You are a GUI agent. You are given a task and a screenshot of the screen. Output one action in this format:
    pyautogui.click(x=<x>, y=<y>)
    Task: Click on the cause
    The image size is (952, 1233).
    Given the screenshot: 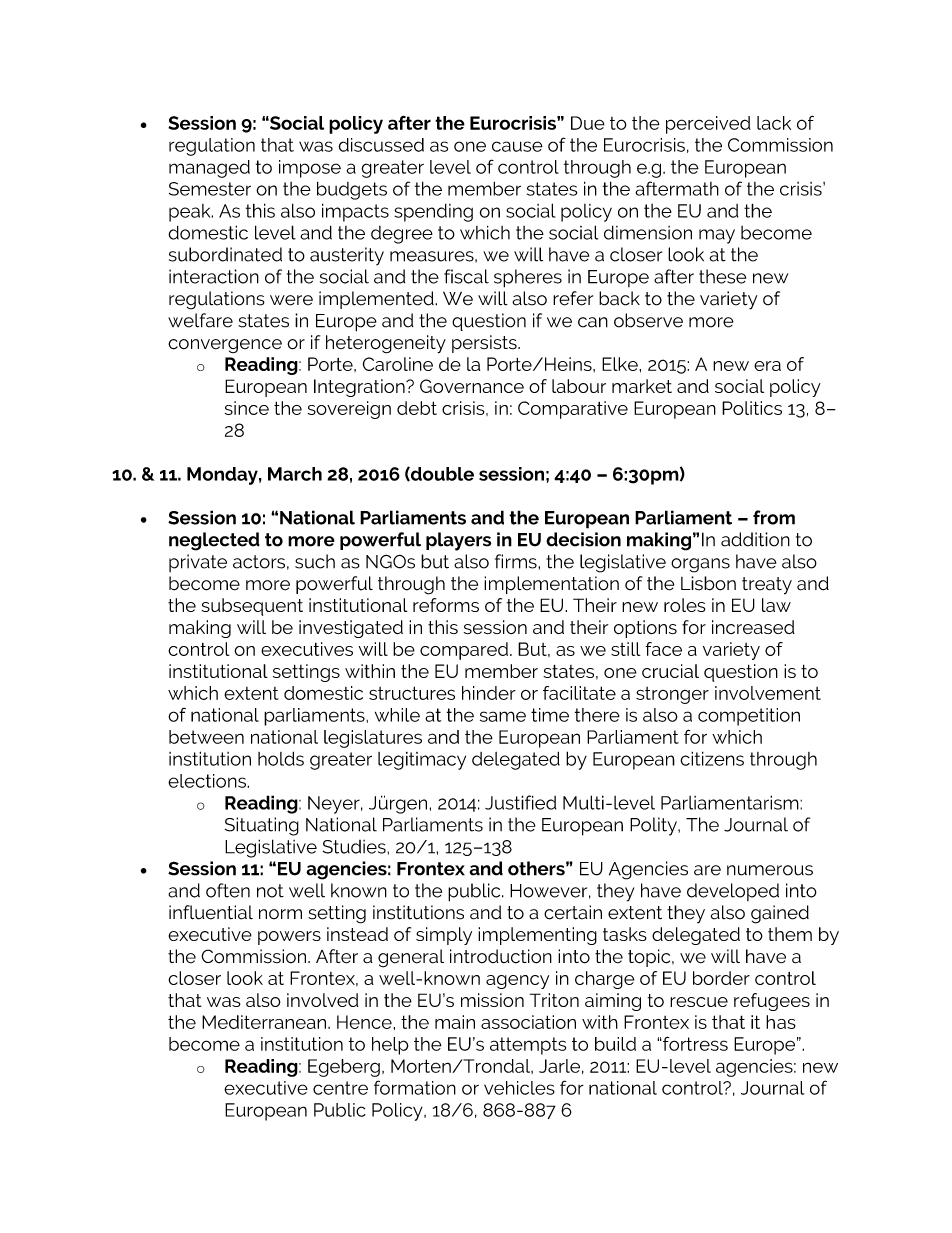 What is the action you would take?
    pyautogui.click(x=517, y=146)
